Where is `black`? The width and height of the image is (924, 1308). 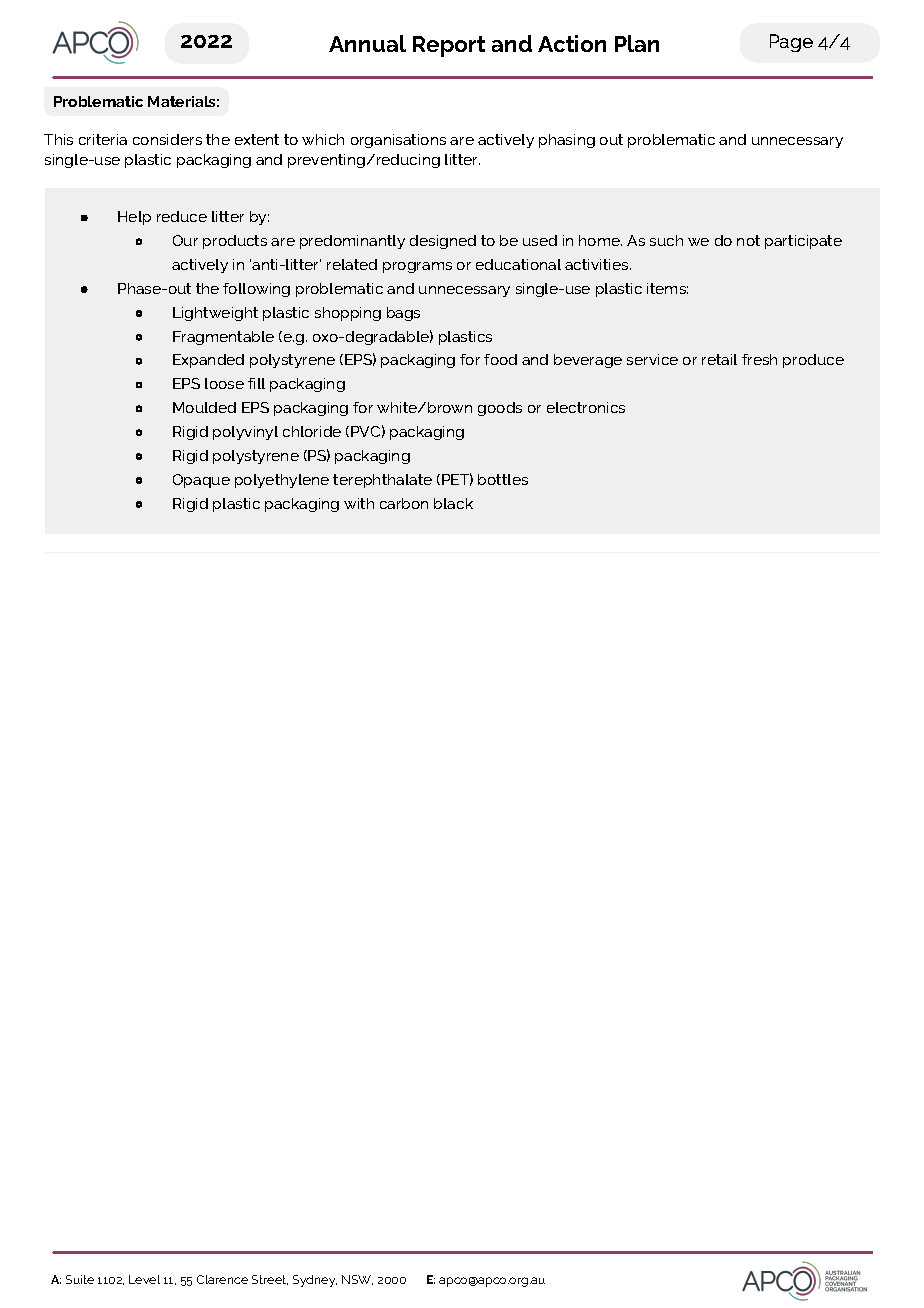
black is located at coordinates (453, 503).
